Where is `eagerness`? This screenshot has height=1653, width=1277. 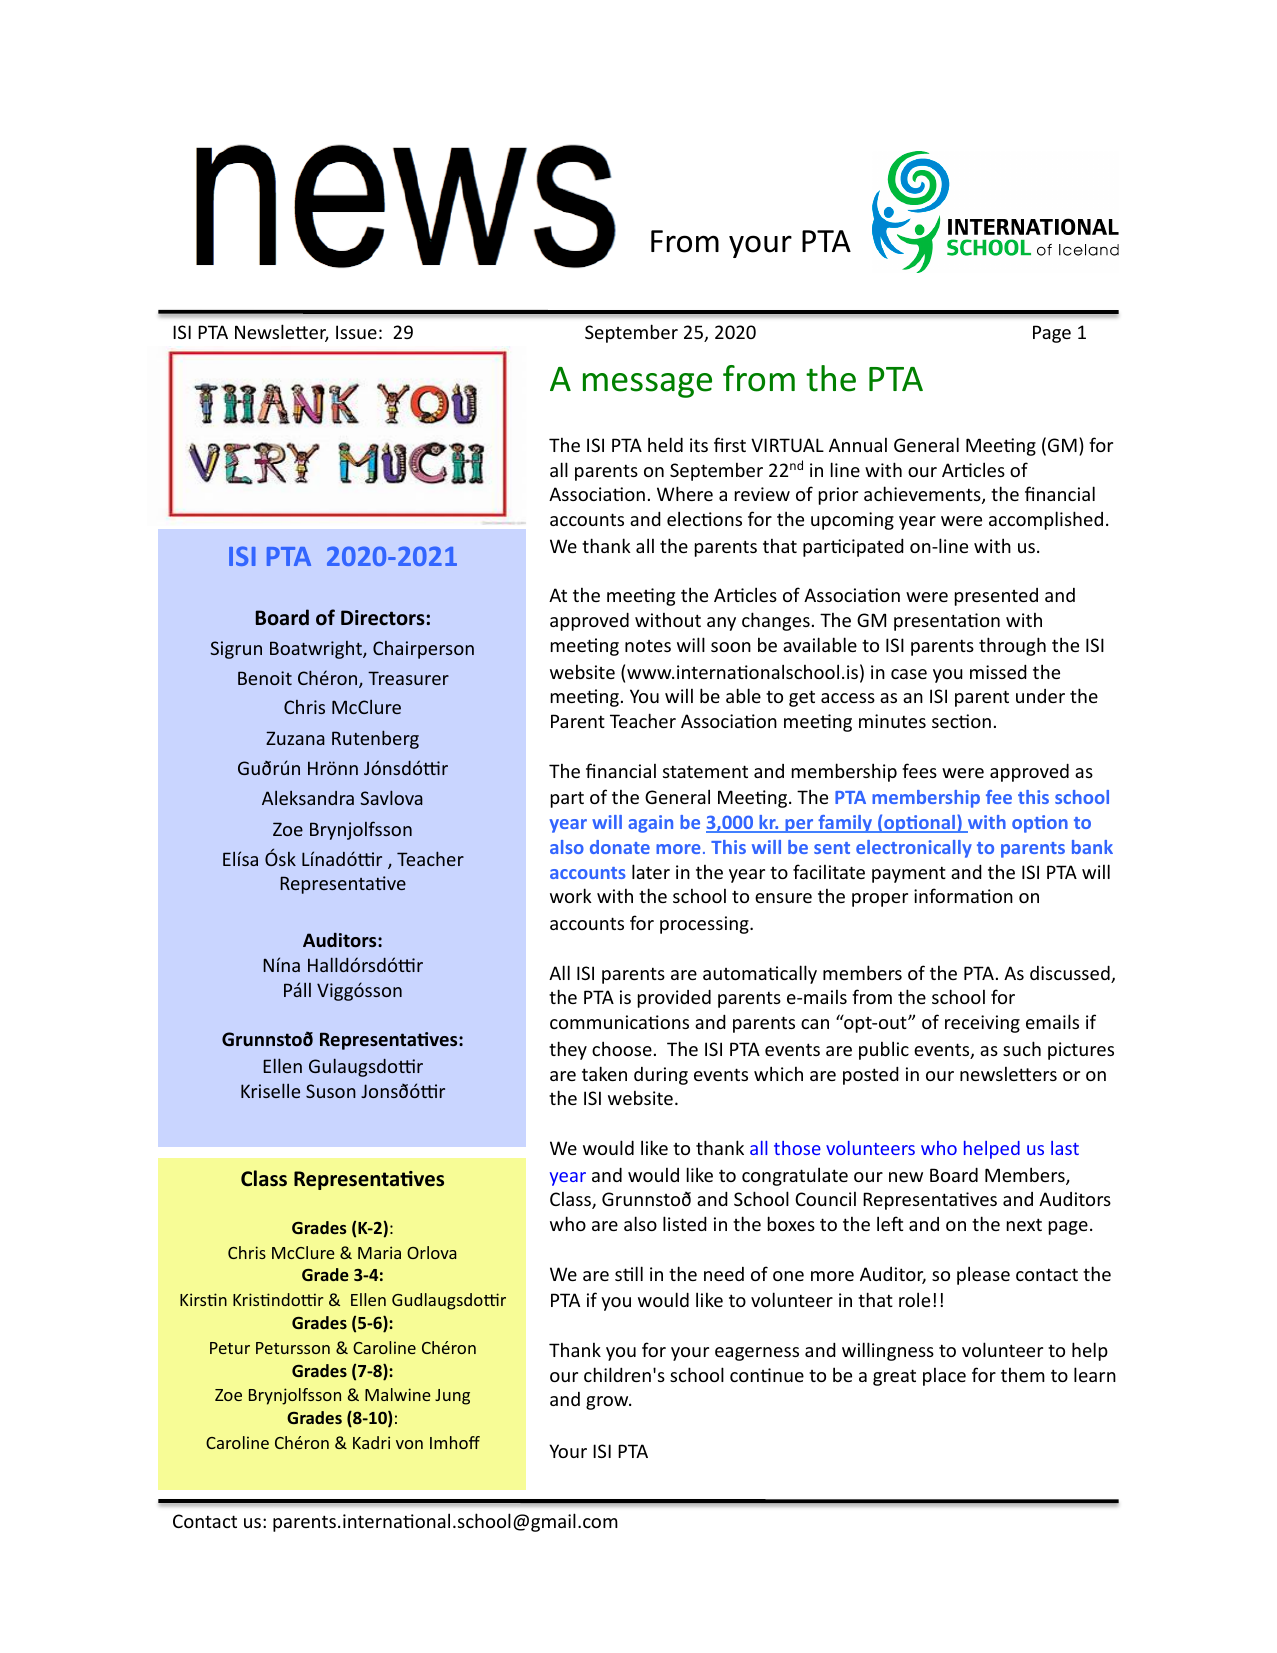
eagerness is located at coordinates (757, 1354).
